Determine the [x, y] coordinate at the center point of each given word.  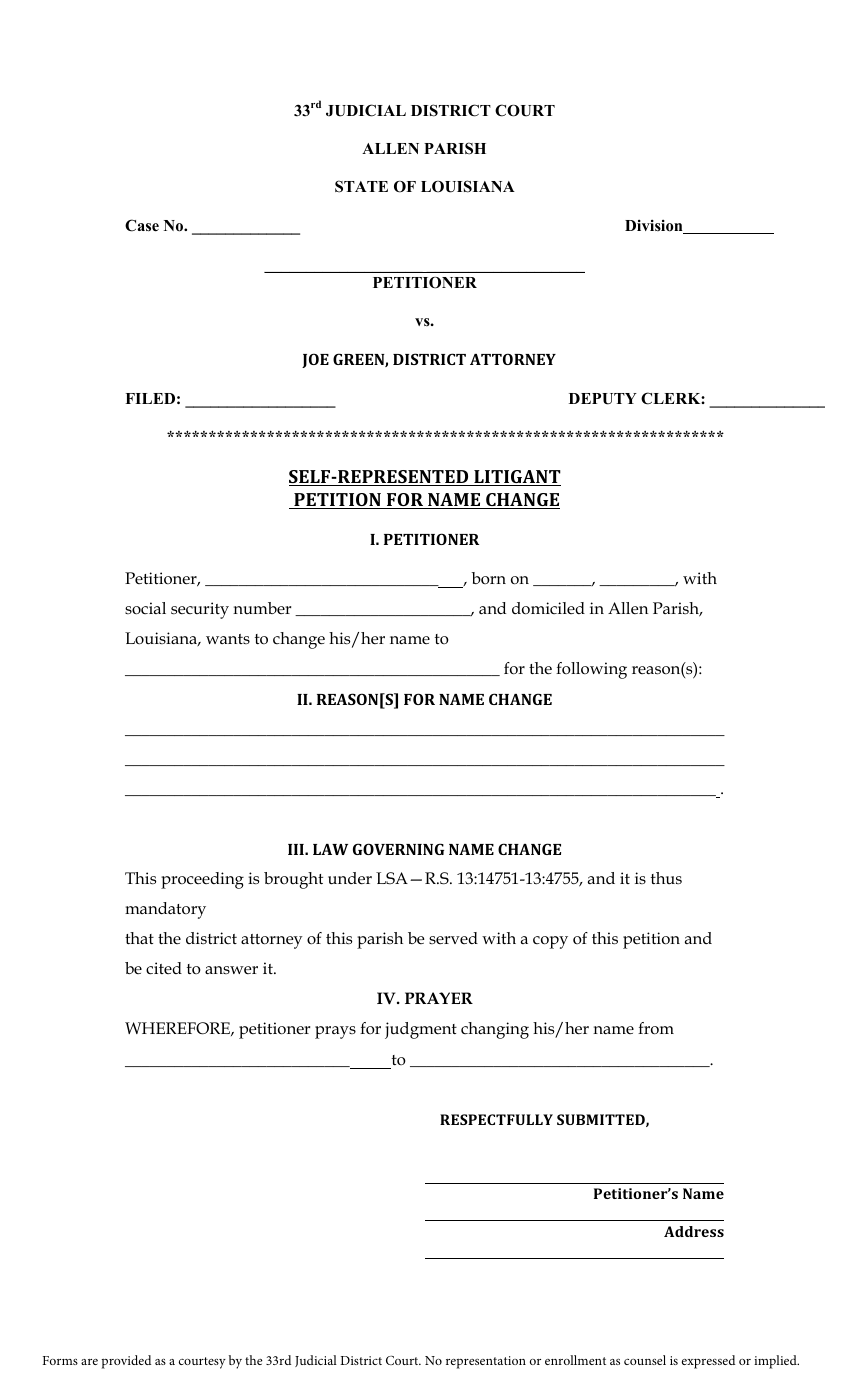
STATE [361, 186]
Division [655, 227]
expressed [708, 1362]
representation [486, 1362]
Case [142, 225]
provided [126, 1362]
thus [666, 878]
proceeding [202, 880]
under [350, 878]
